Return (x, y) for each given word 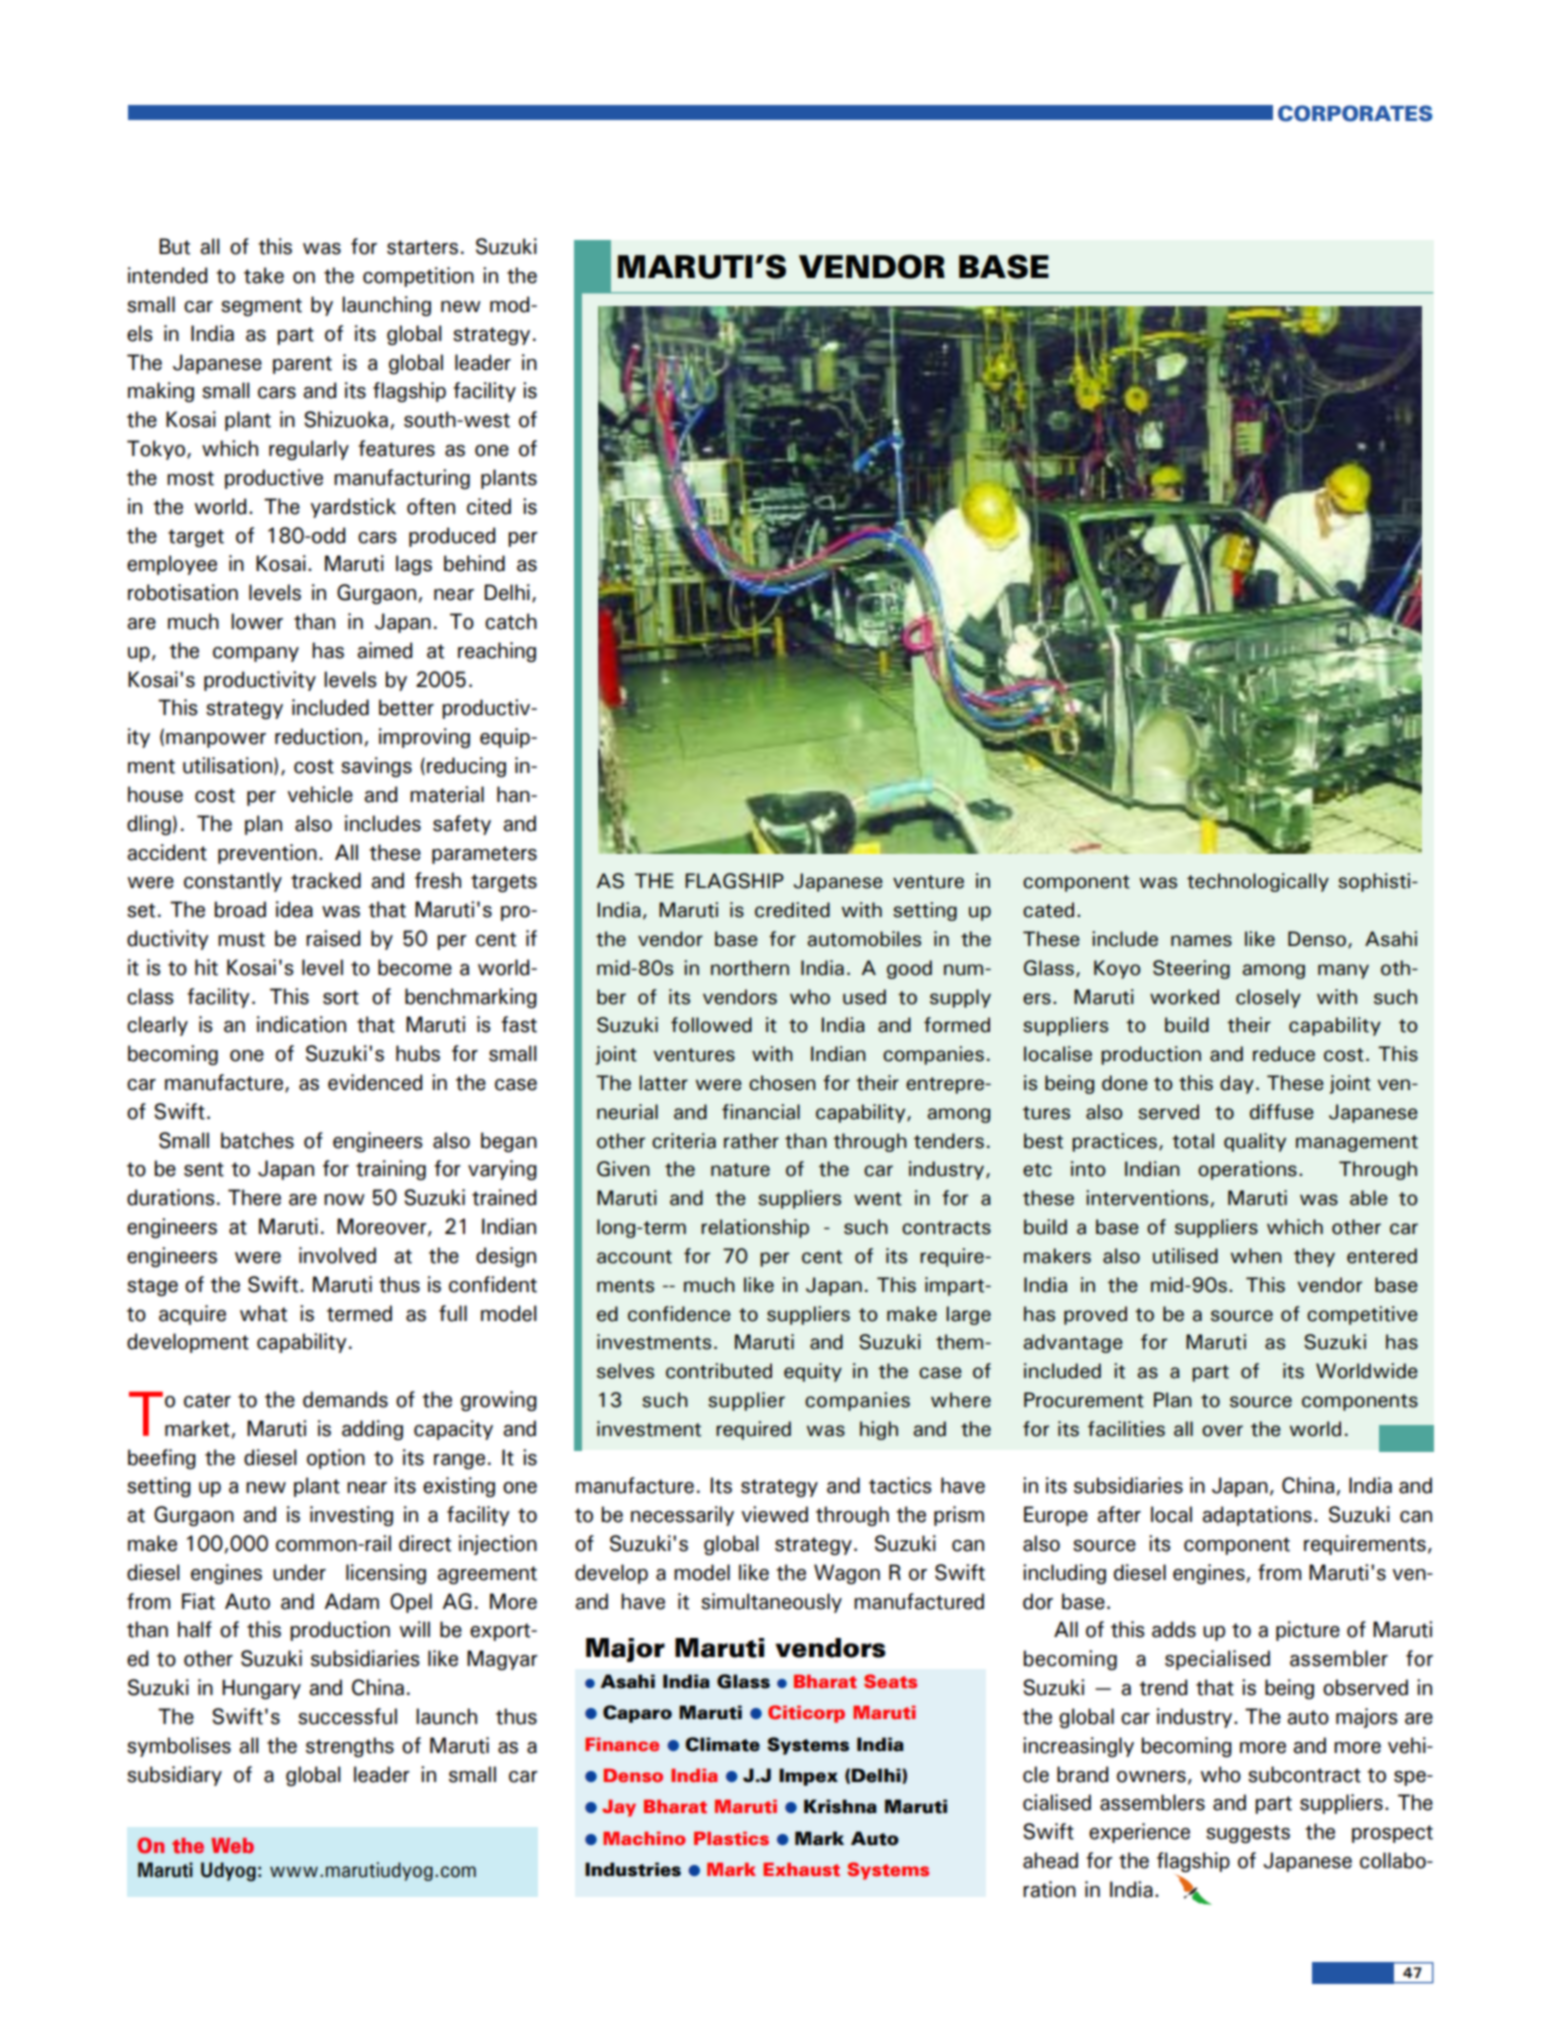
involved (337, 1255)
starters (422, 247)
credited (792, 910)
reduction (318, 736)
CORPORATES (1355, 113)
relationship (755, 1228)
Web (232, 1846)
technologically (1258, 882)
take (264, 275)
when (1256, 1256)
